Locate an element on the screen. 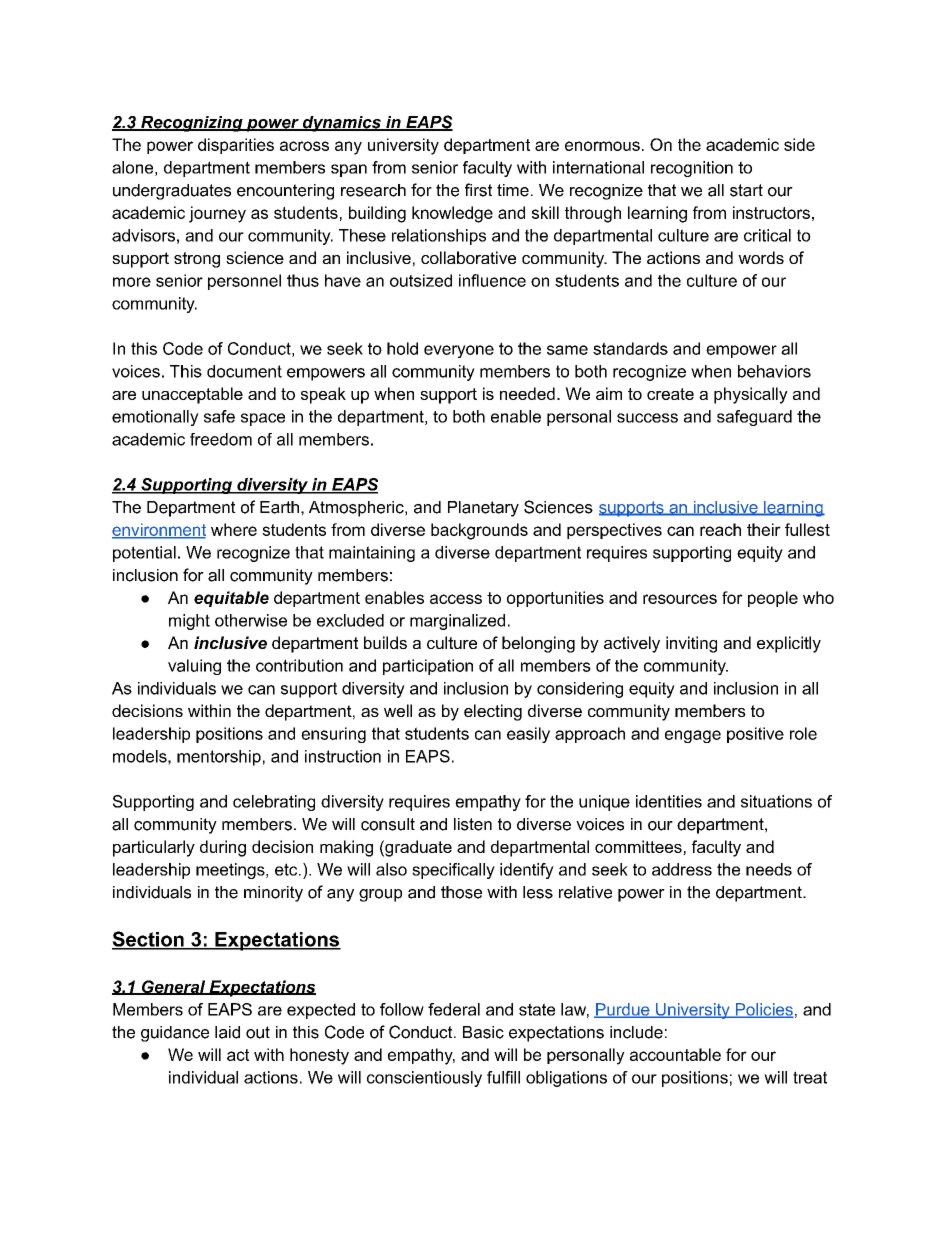 The image size is (952, 1233). Basic is located at coordinates (483, 1032).
